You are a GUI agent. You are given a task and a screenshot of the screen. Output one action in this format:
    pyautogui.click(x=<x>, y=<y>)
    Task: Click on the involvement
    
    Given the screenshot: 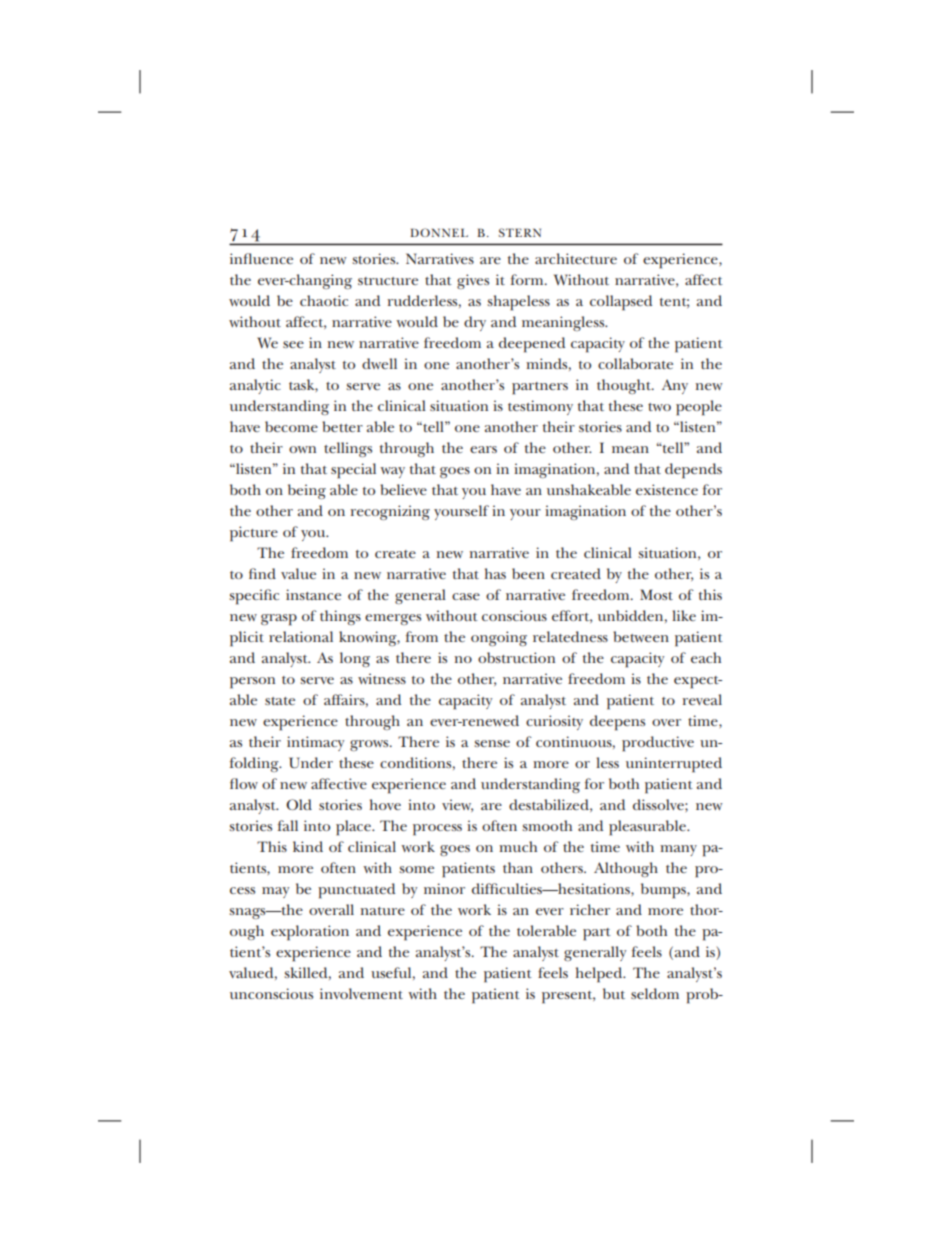 What is the action you would take?
    pyautogui.click(x=361, y=993)
